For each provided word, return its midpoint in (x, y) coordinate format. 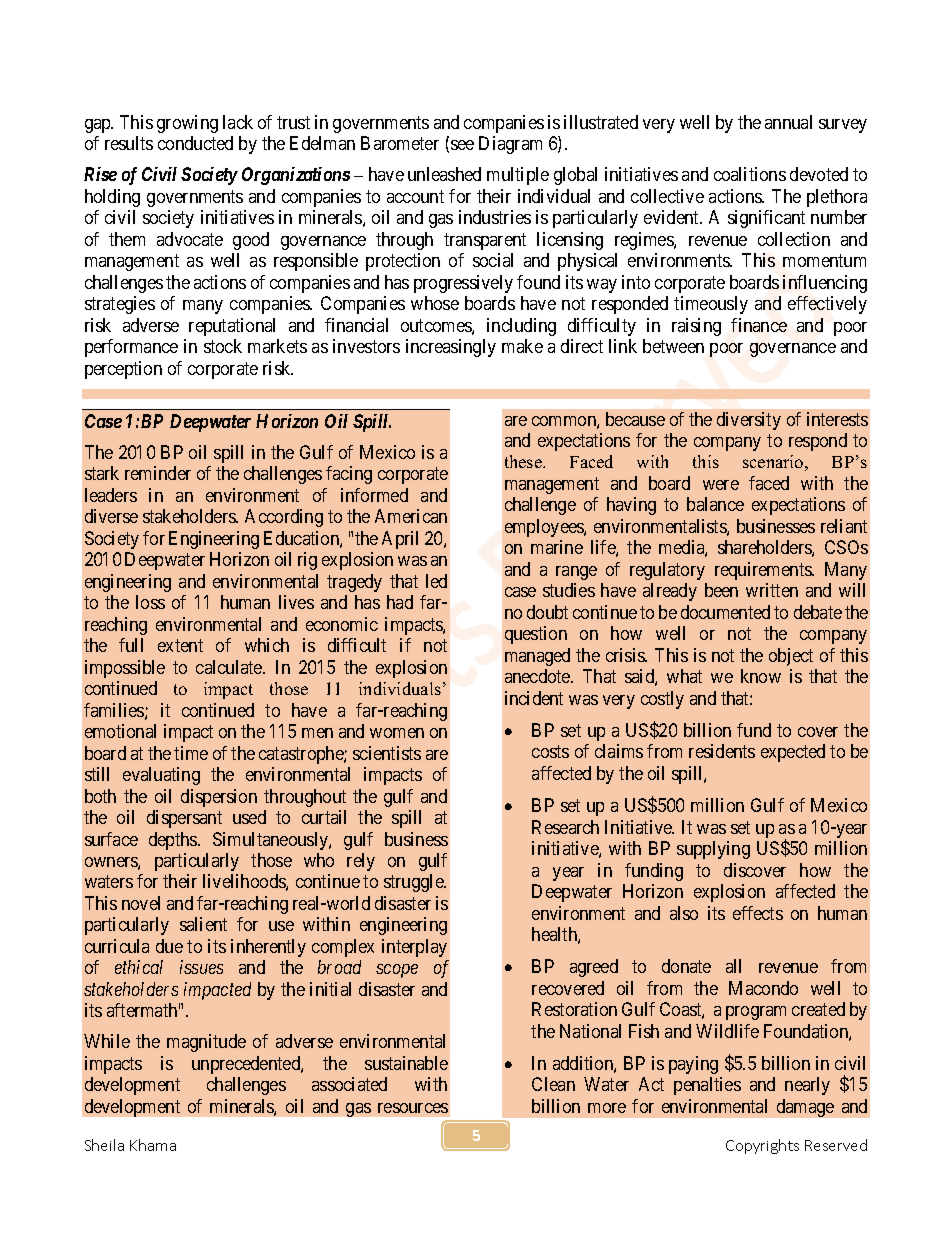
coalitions (750, 174)
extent (180, 645)
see (462, 145)
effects (758, 913)
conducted (195, 143)
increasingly (451, 348)
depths (174, 841)
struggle (415, 883)
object (791, 657)
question (536, 635)
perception (123, 370)
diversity (749, 421)
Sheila (104, 1145)
